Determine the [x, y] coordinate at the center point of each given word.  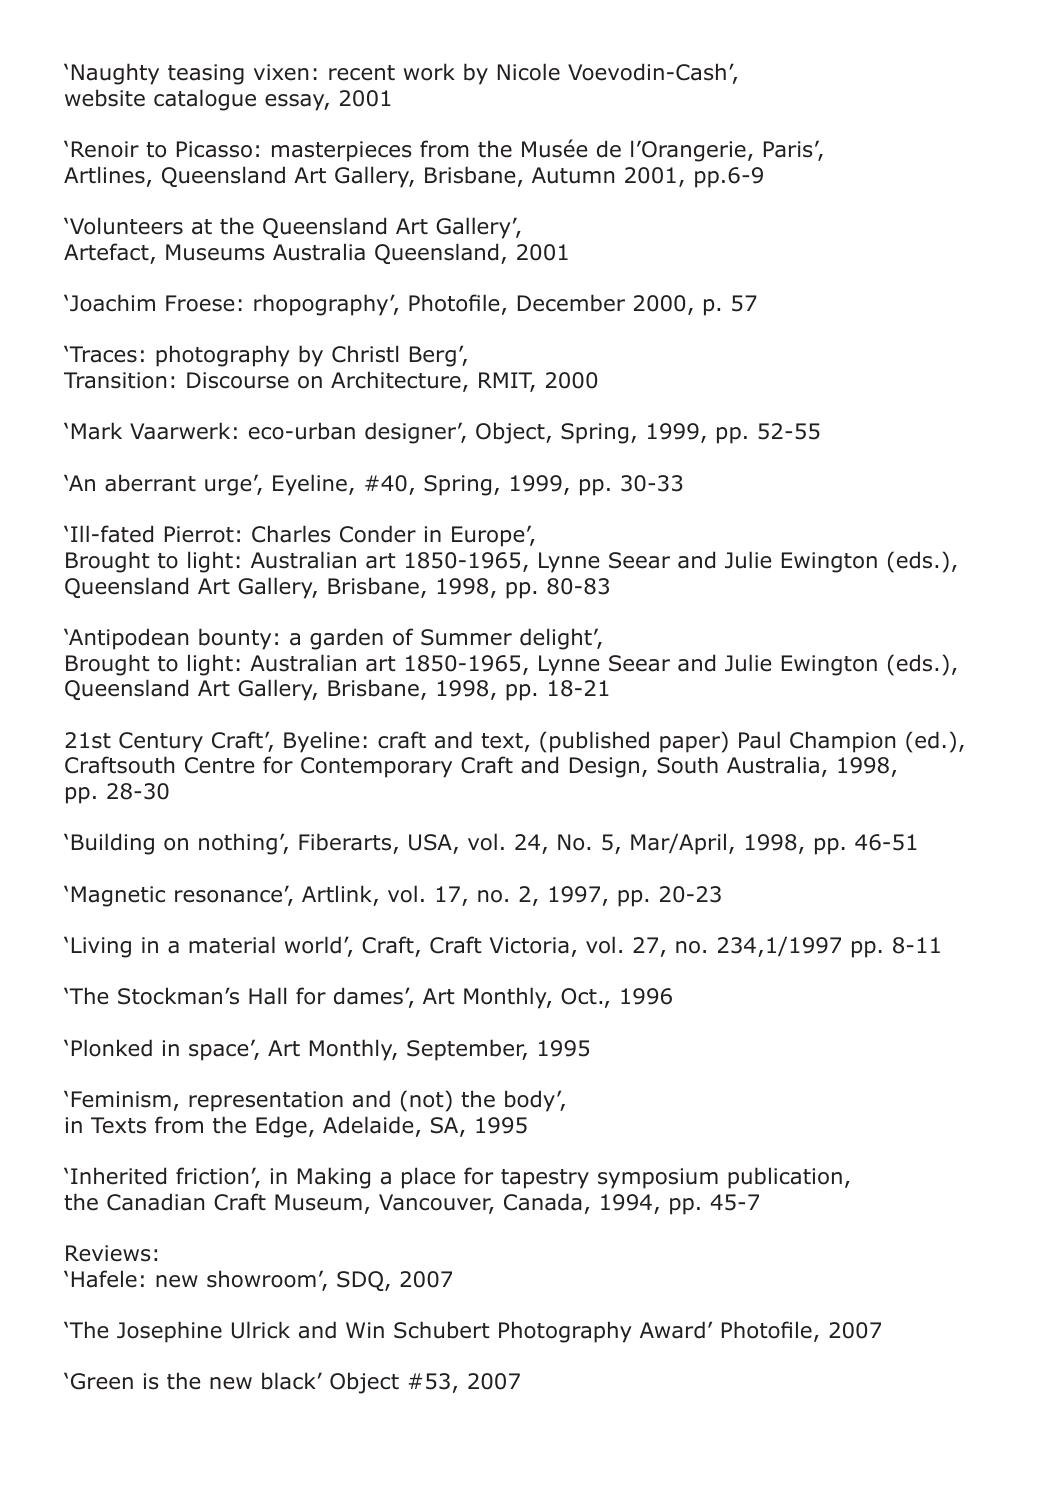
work [429, 72]
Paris [788, 149]
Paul [759, 740]
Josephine [169, 1332]
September [467, 1050]
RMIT [507, 381]
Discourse [238, 380]
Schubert [442, 1330]
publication [785, 1178]
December [571, 303]
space [218, 1052]
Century [161, 742]
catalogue [205, 100]
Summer [466, 637]
